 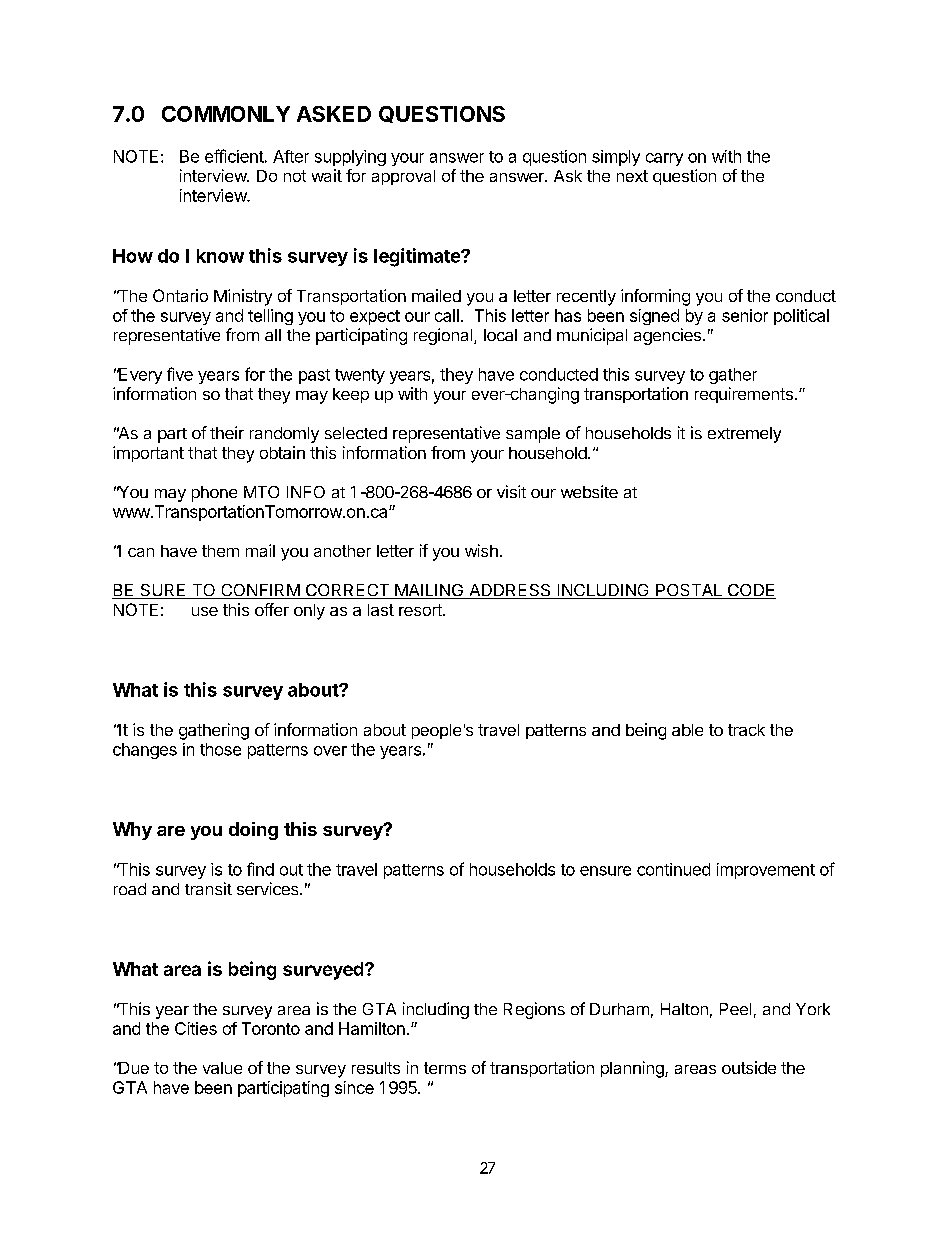 What do you see at coordinates (766, 871) in the screenshot?
I see `improvement` at bounding box center [766, 871].
